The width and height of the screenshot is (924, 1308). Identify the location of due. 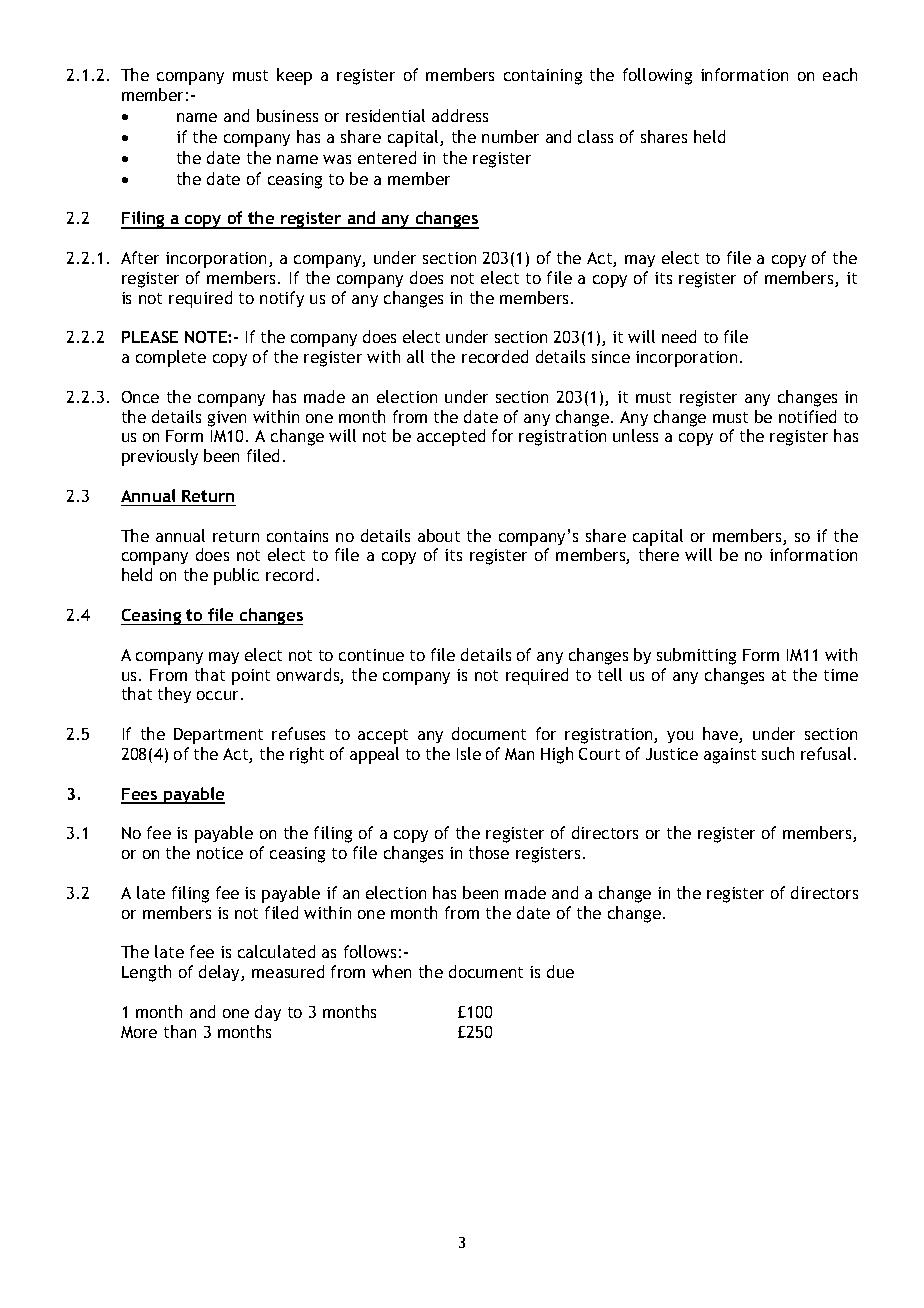
(560, 971).
